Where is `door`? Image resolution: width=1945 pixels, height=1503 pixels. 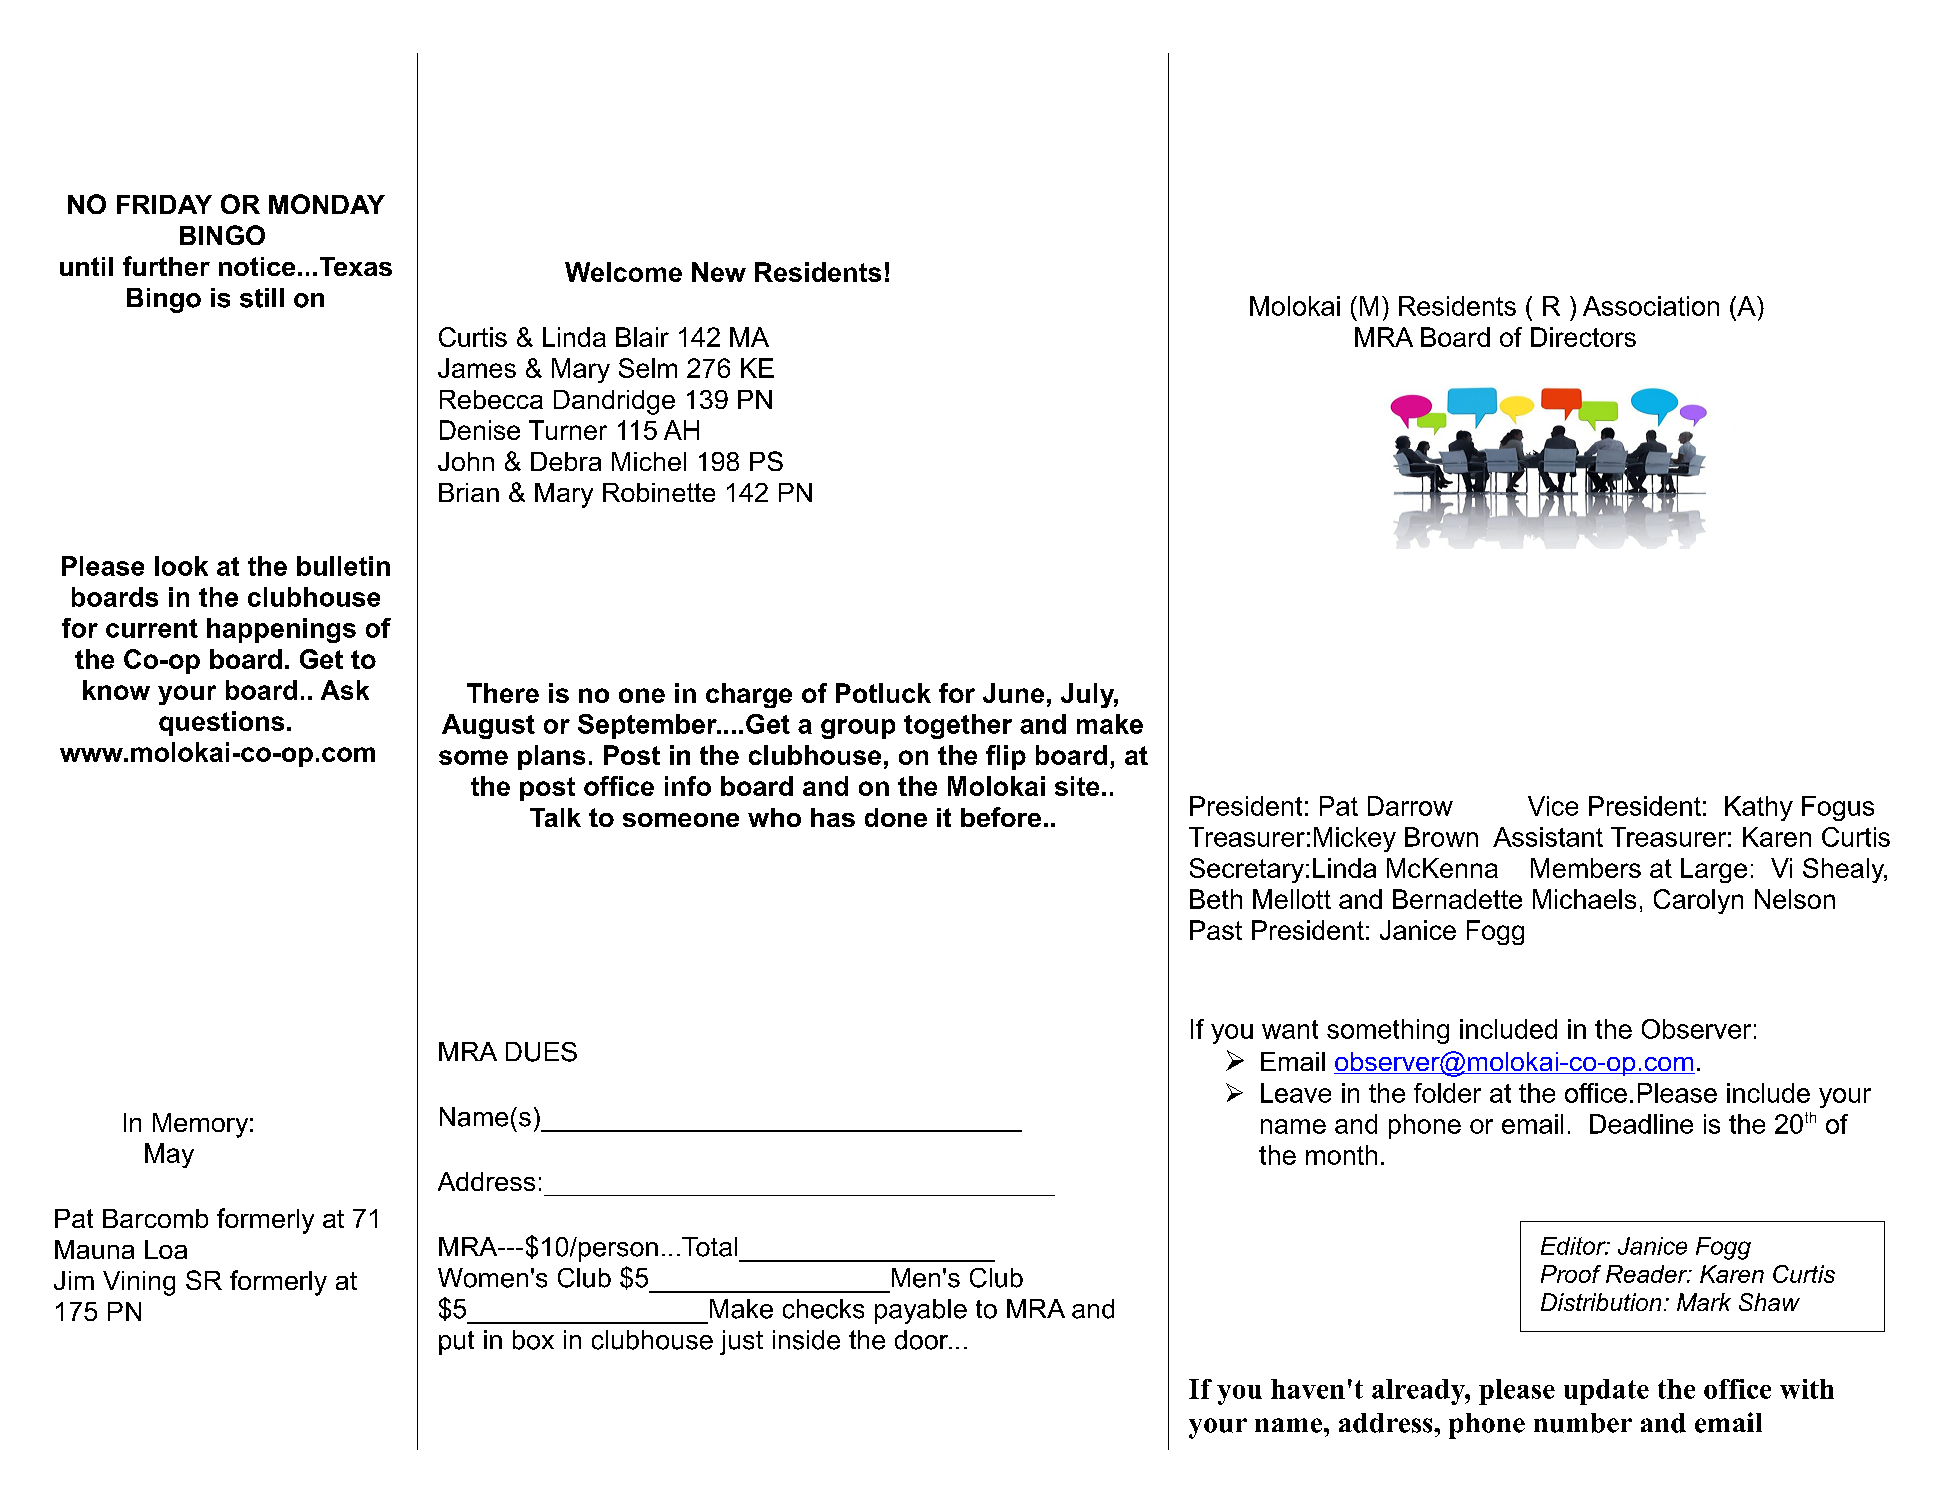
door is located at coordinates (923, 1340).
